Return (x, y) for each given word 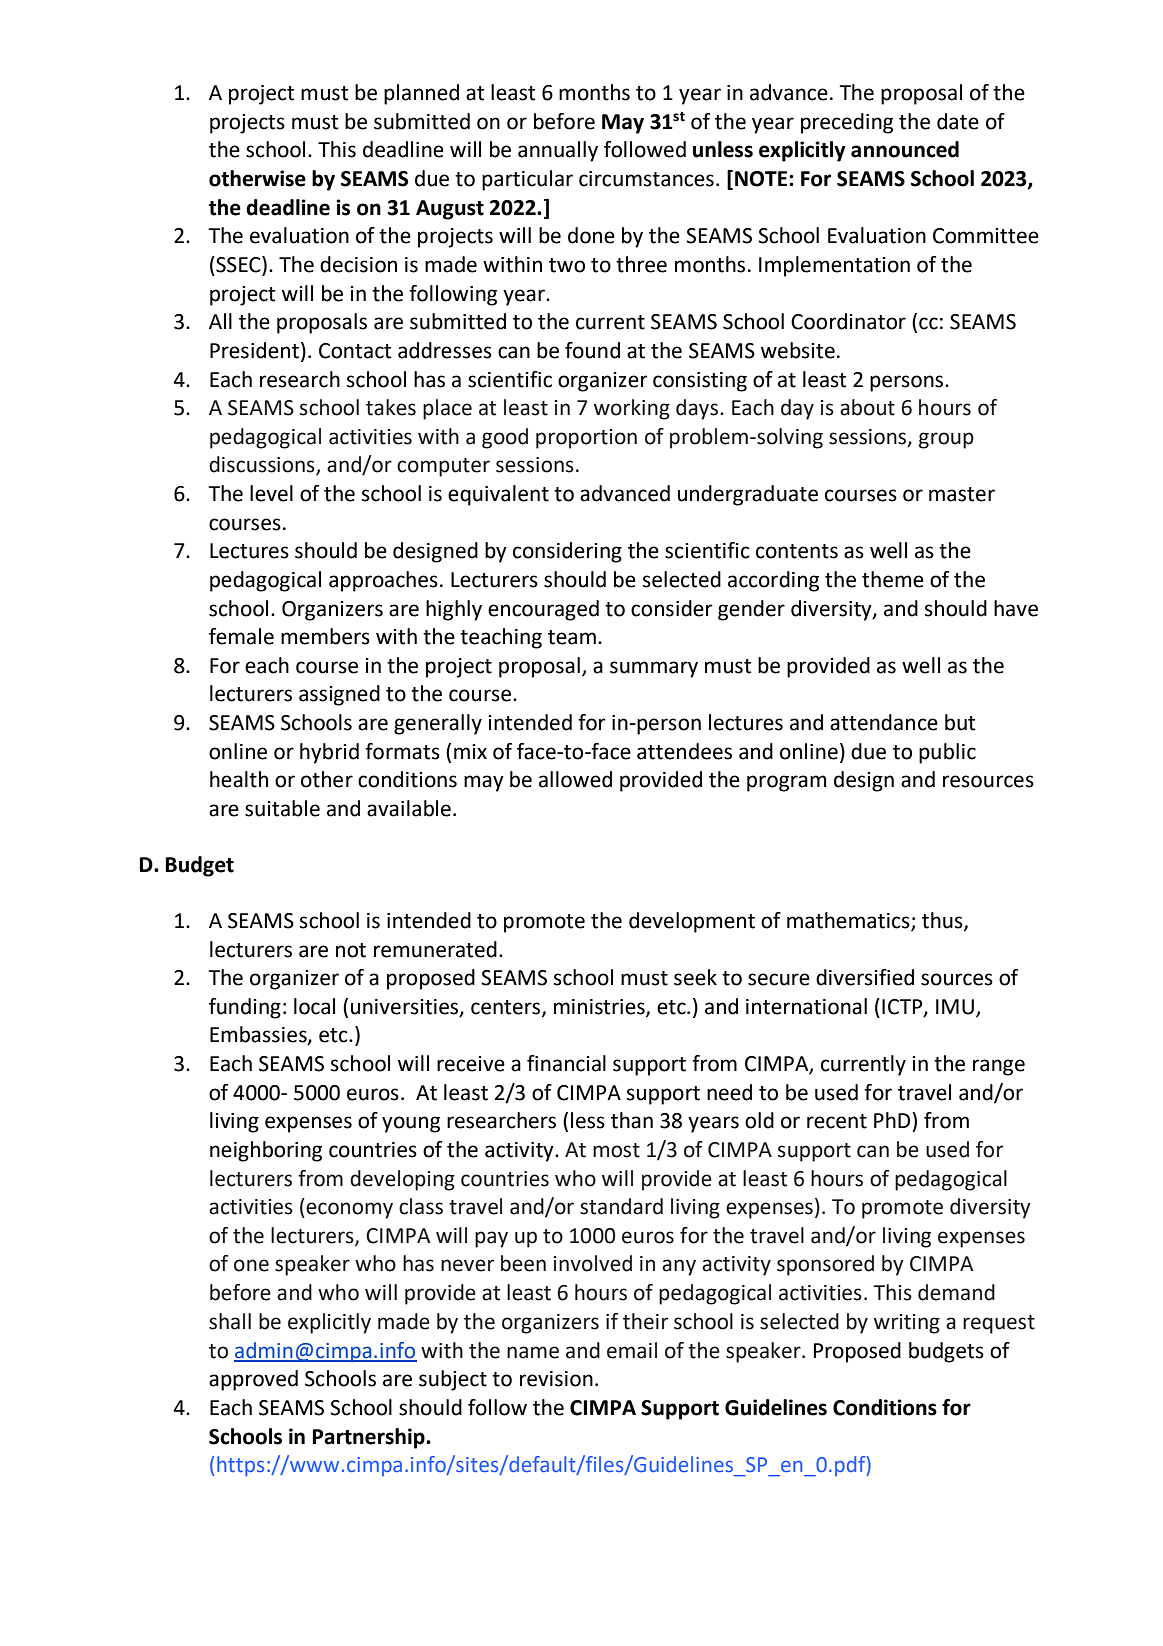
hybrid (329, 753)
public (947, 753)
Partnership (370, 1438)
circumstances (646, 179)
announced (905, 149)
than (632, 1120)
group (946, 440)
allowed (575, 779)
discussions (263, 465)
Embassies (259, 1035)
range (999, 1067)
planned (421, 94)
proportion (586, 439)
